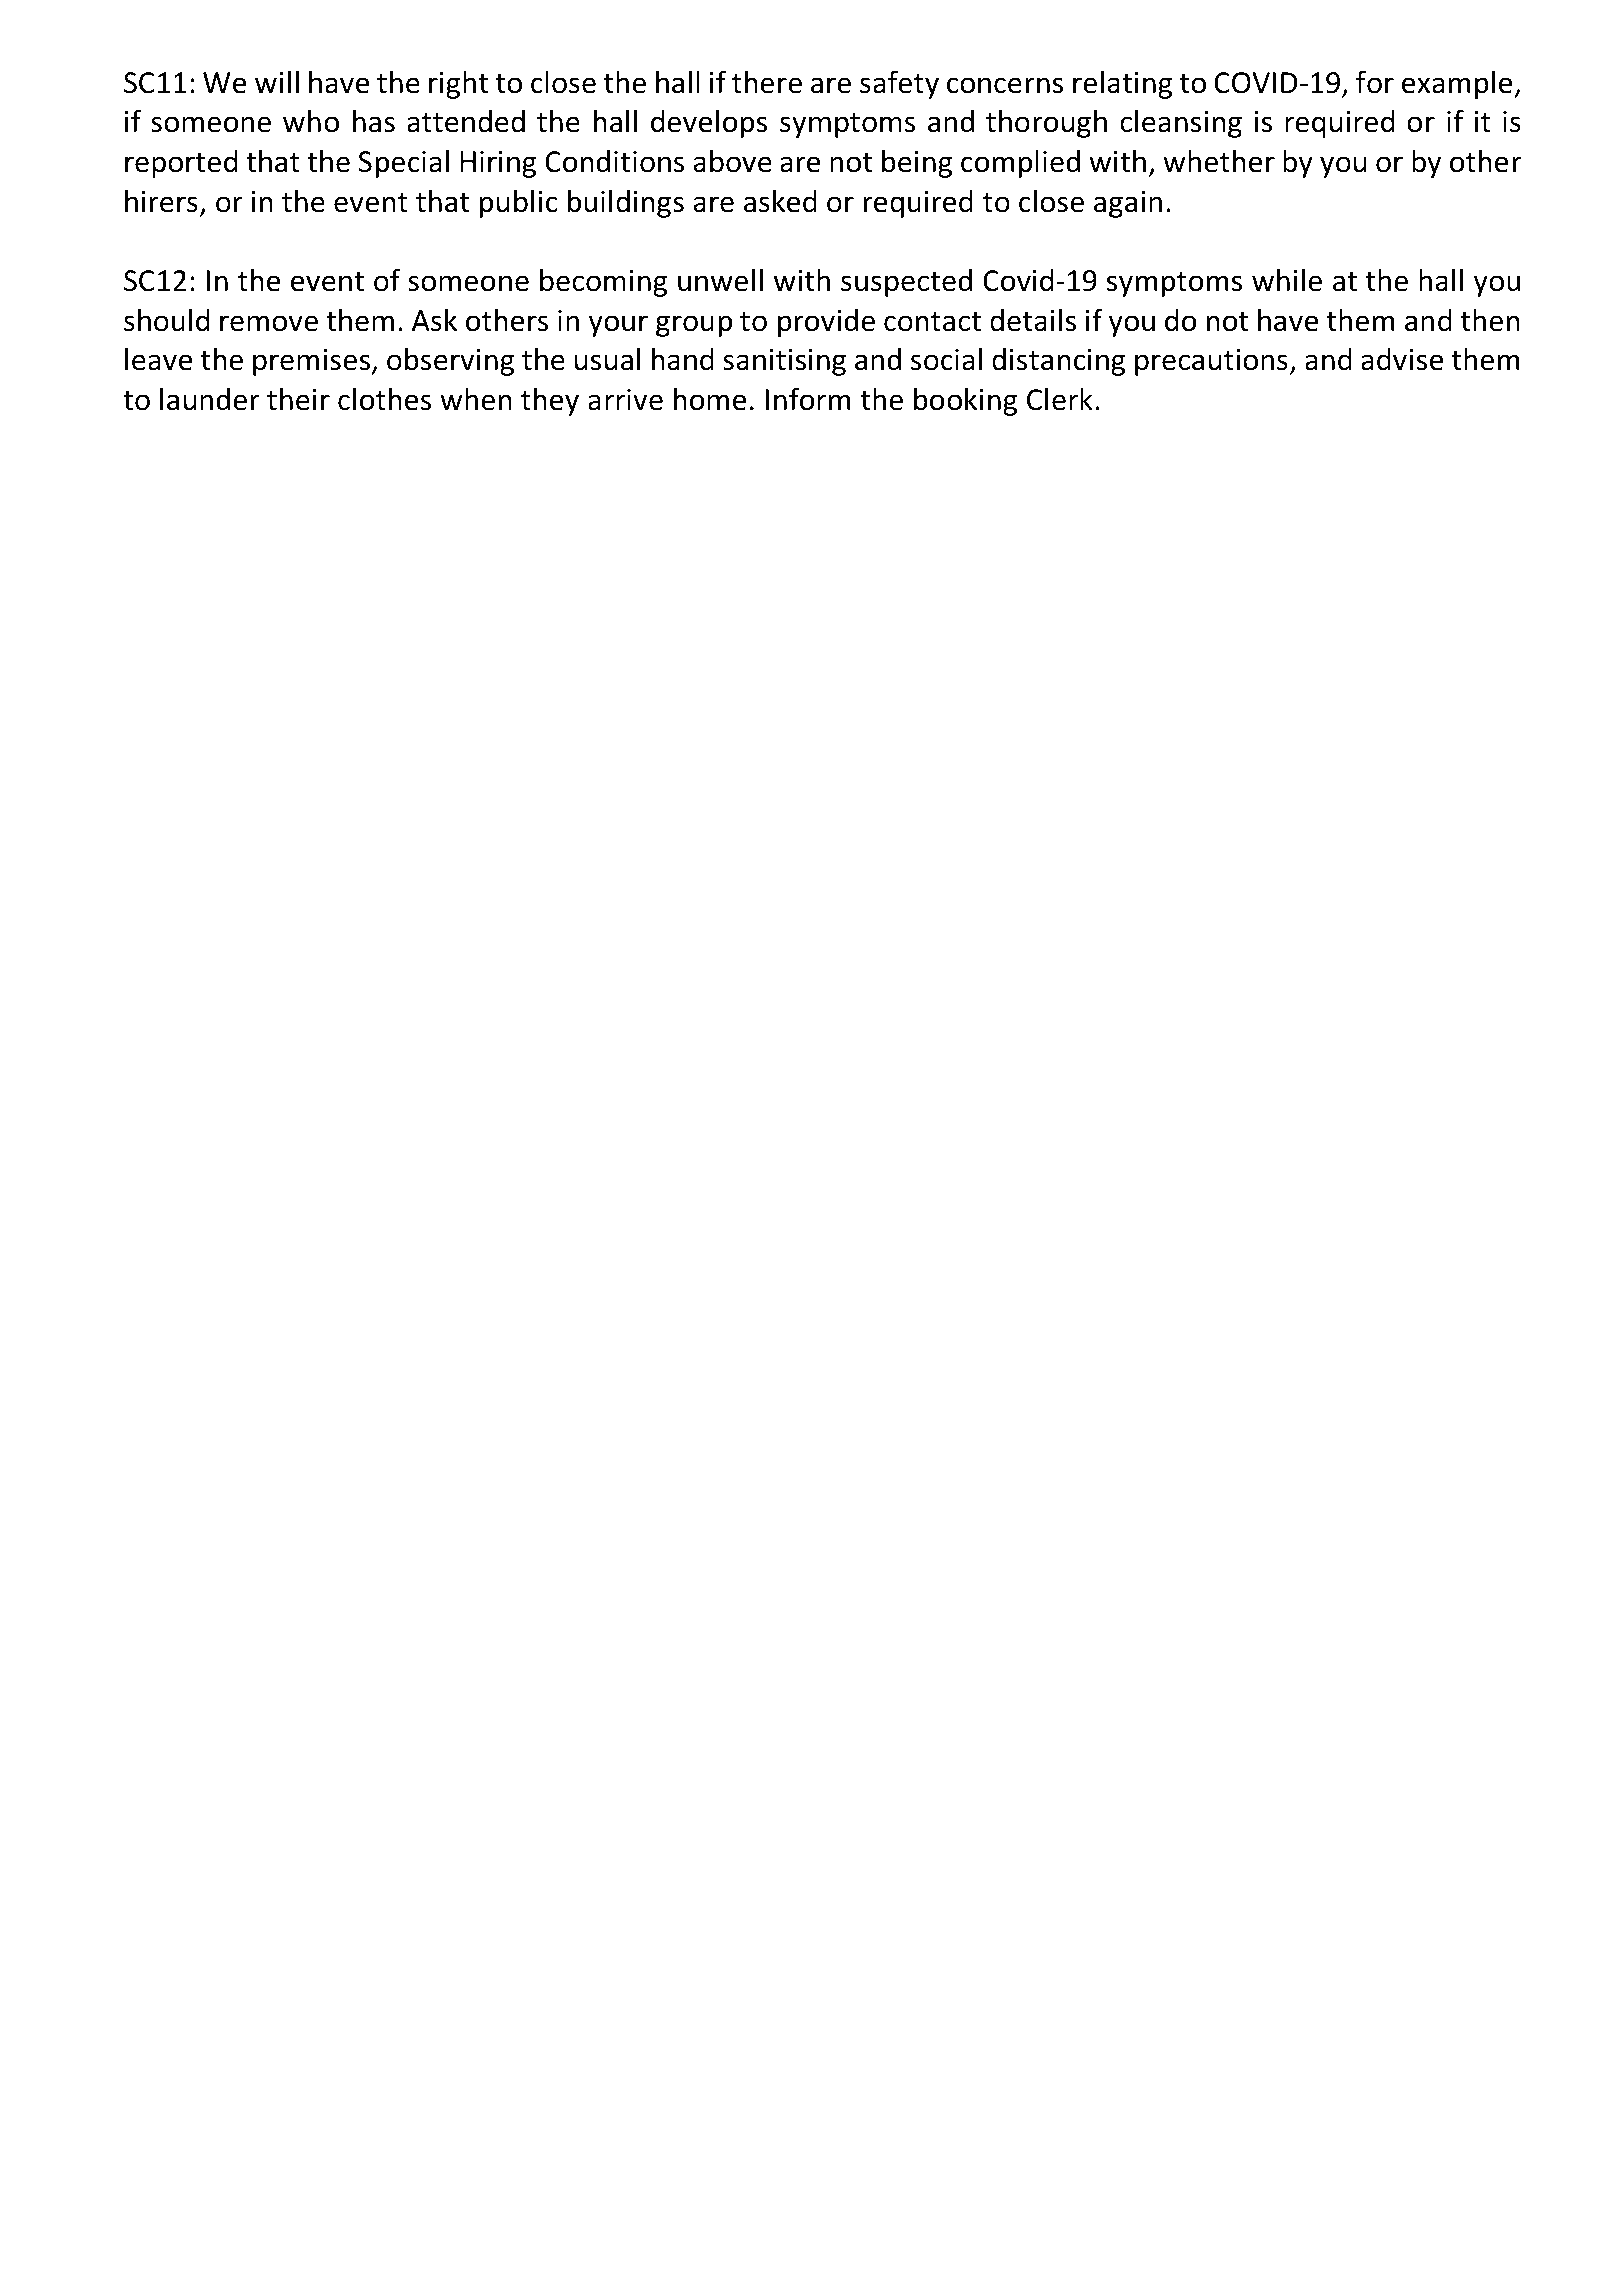 Image resolution: width=1614 pixels, height=2282 pixels. Describe the element at coordinates (767, 82) in the image. I see `there` at that location.
